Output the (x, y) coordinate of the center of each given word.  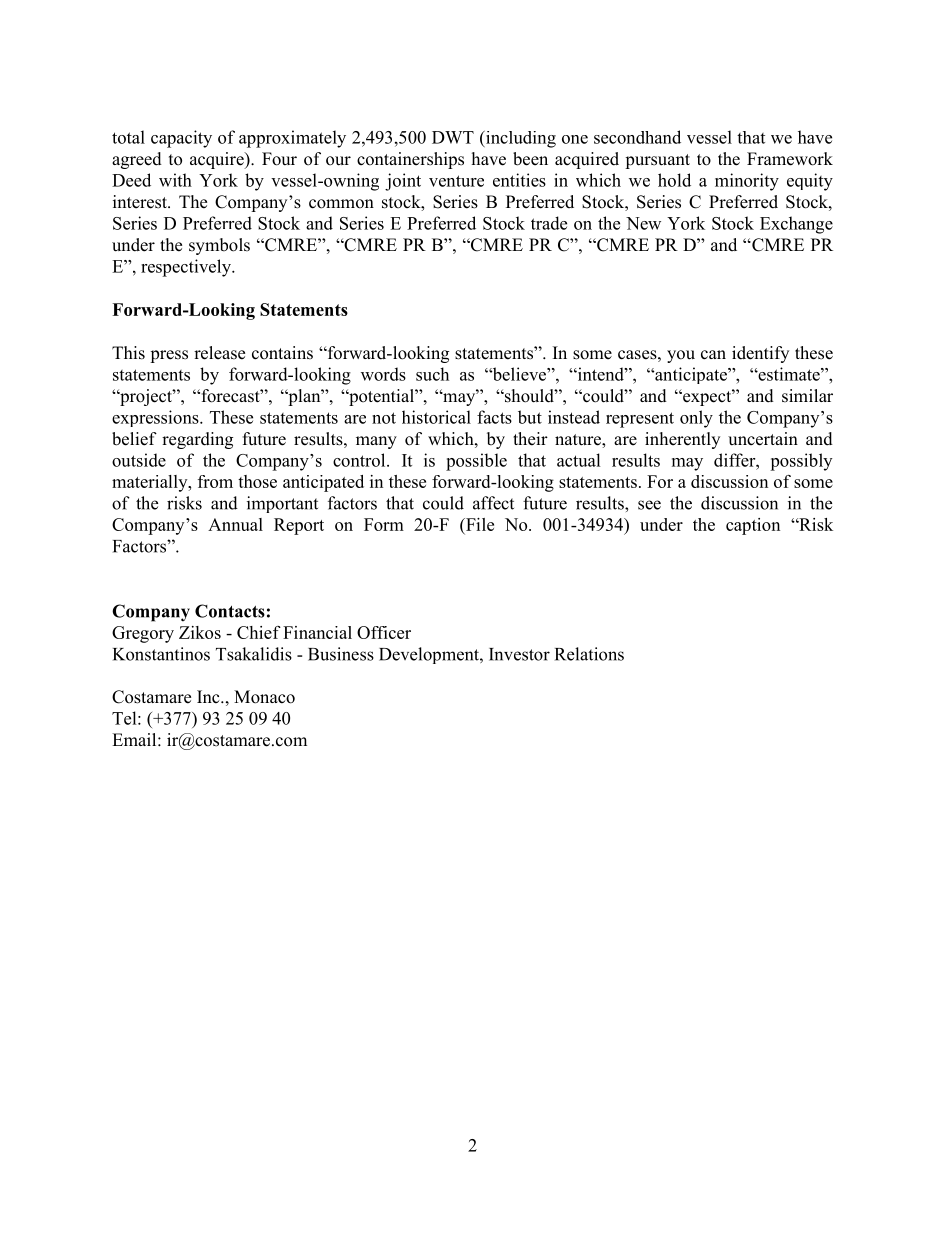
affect (493, 503)
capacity (181, 139)
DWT (453, 137)
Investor (519, 654)
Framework (790, 159)
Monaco (264, 697)
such (432, 374)
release (219, 353)
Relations (589, 654)
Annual (235, 524)
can (713, 355)
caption (753, 526)
